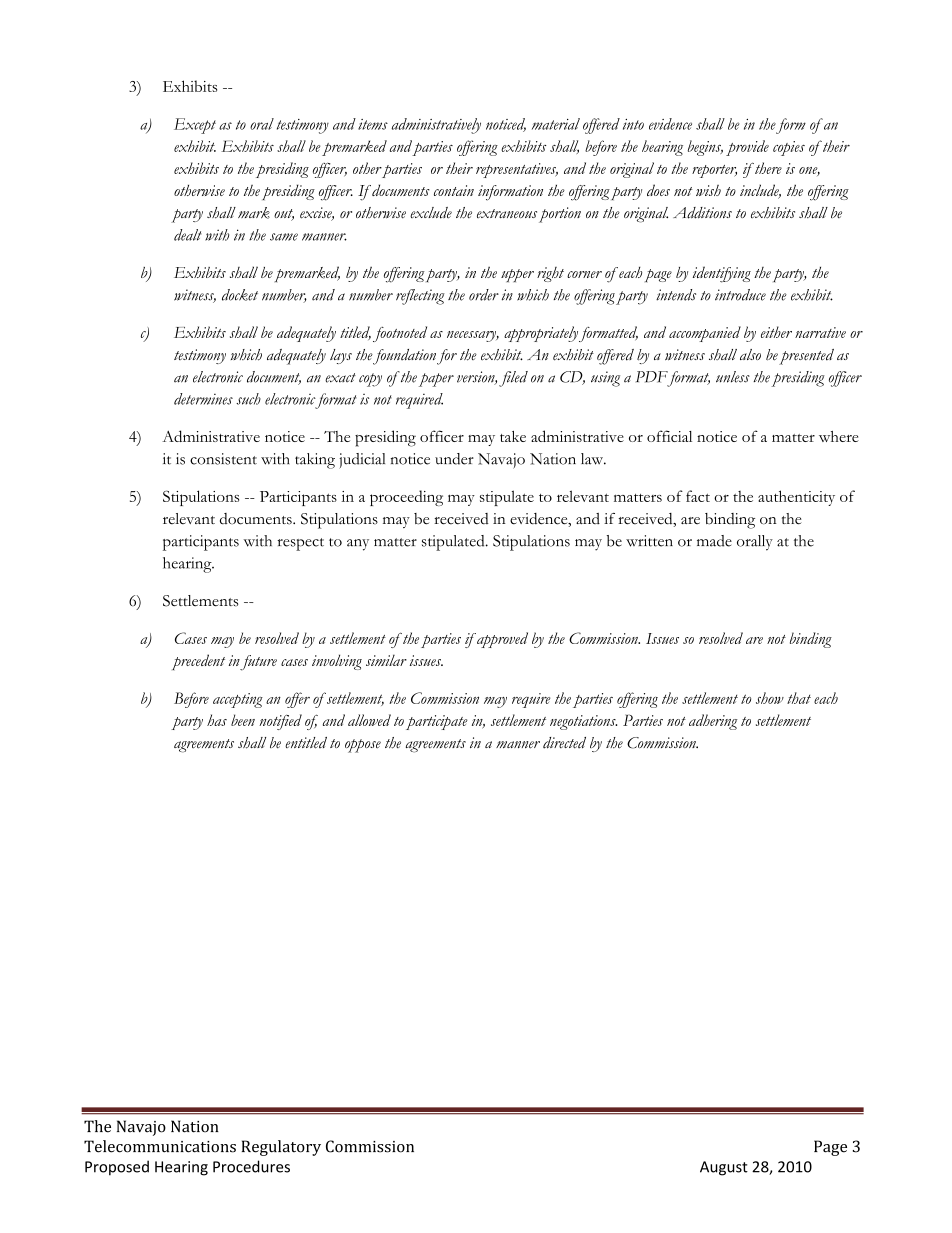 The image size is (952, 1233). Describe the element at coordinates (770, 698) in the screenshot. I see `show` at that location.
